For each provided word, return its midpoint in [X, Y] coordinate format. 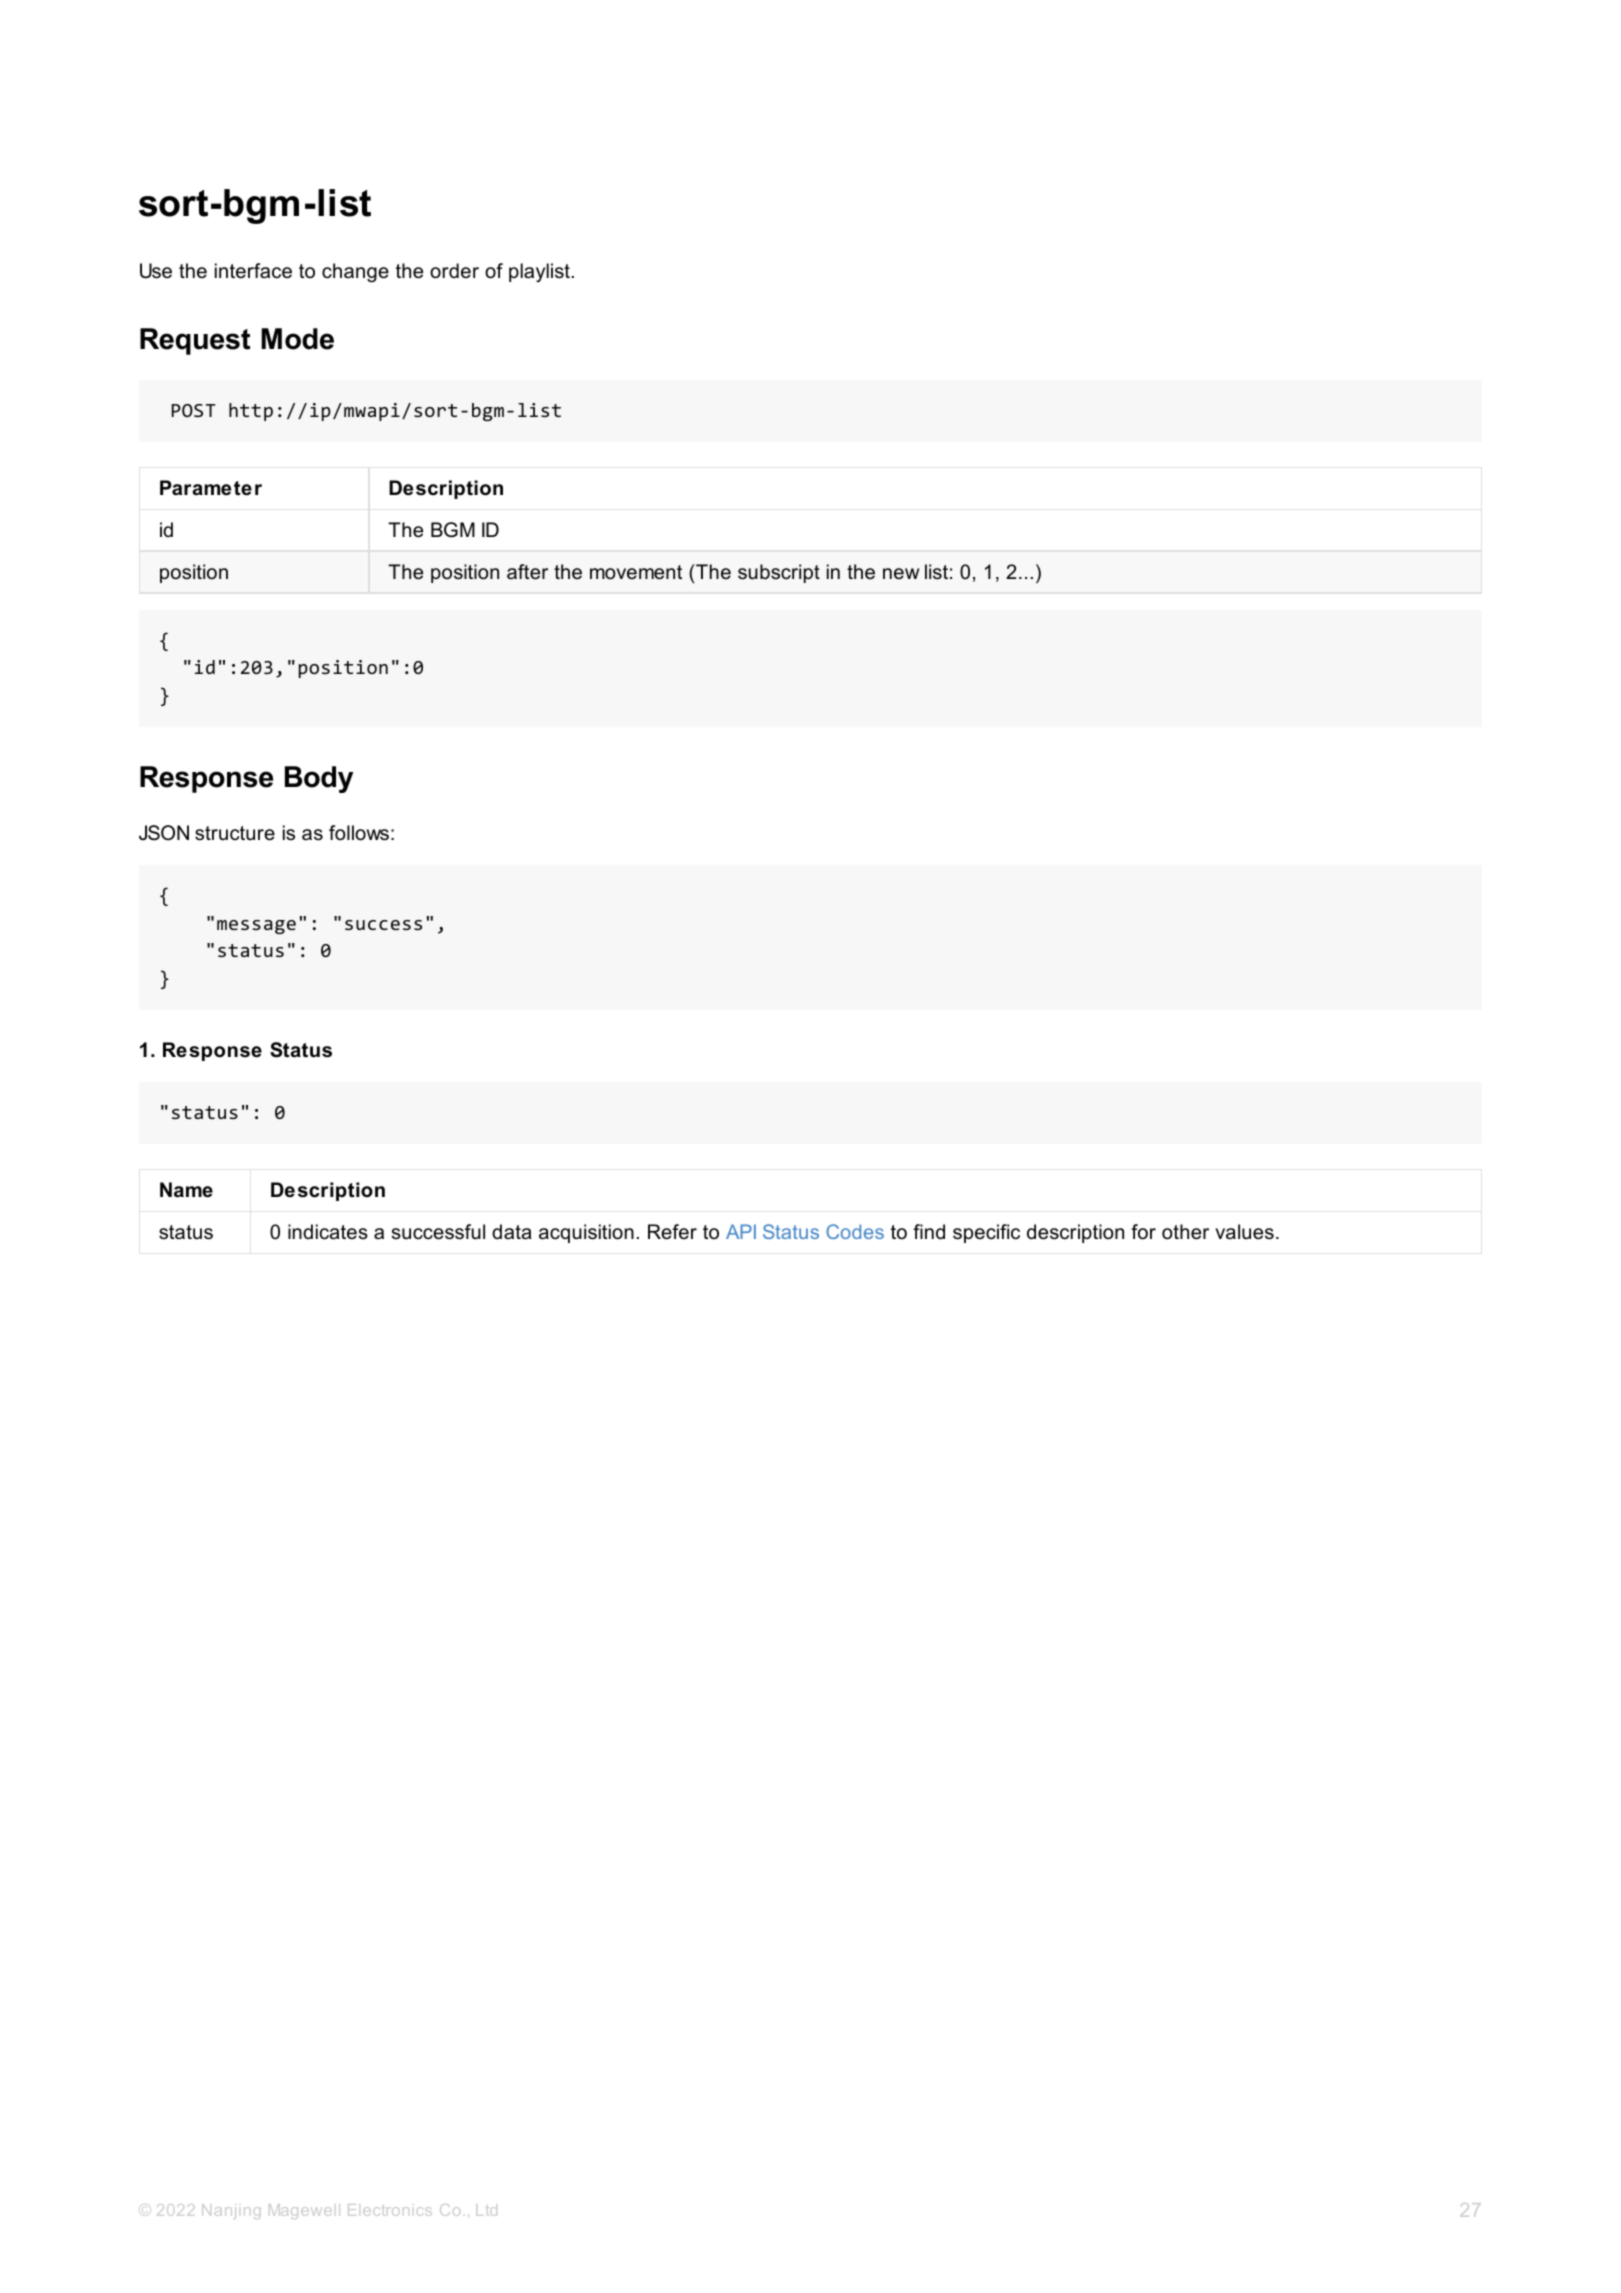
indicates [328, 1232]
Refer [672, 1232]
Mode [297, 339]
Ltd [486, 2210]
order [454, 271]
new [901, 574]
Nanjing [231, 2211]
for [1143, 1232]
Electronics [390, 2210]
